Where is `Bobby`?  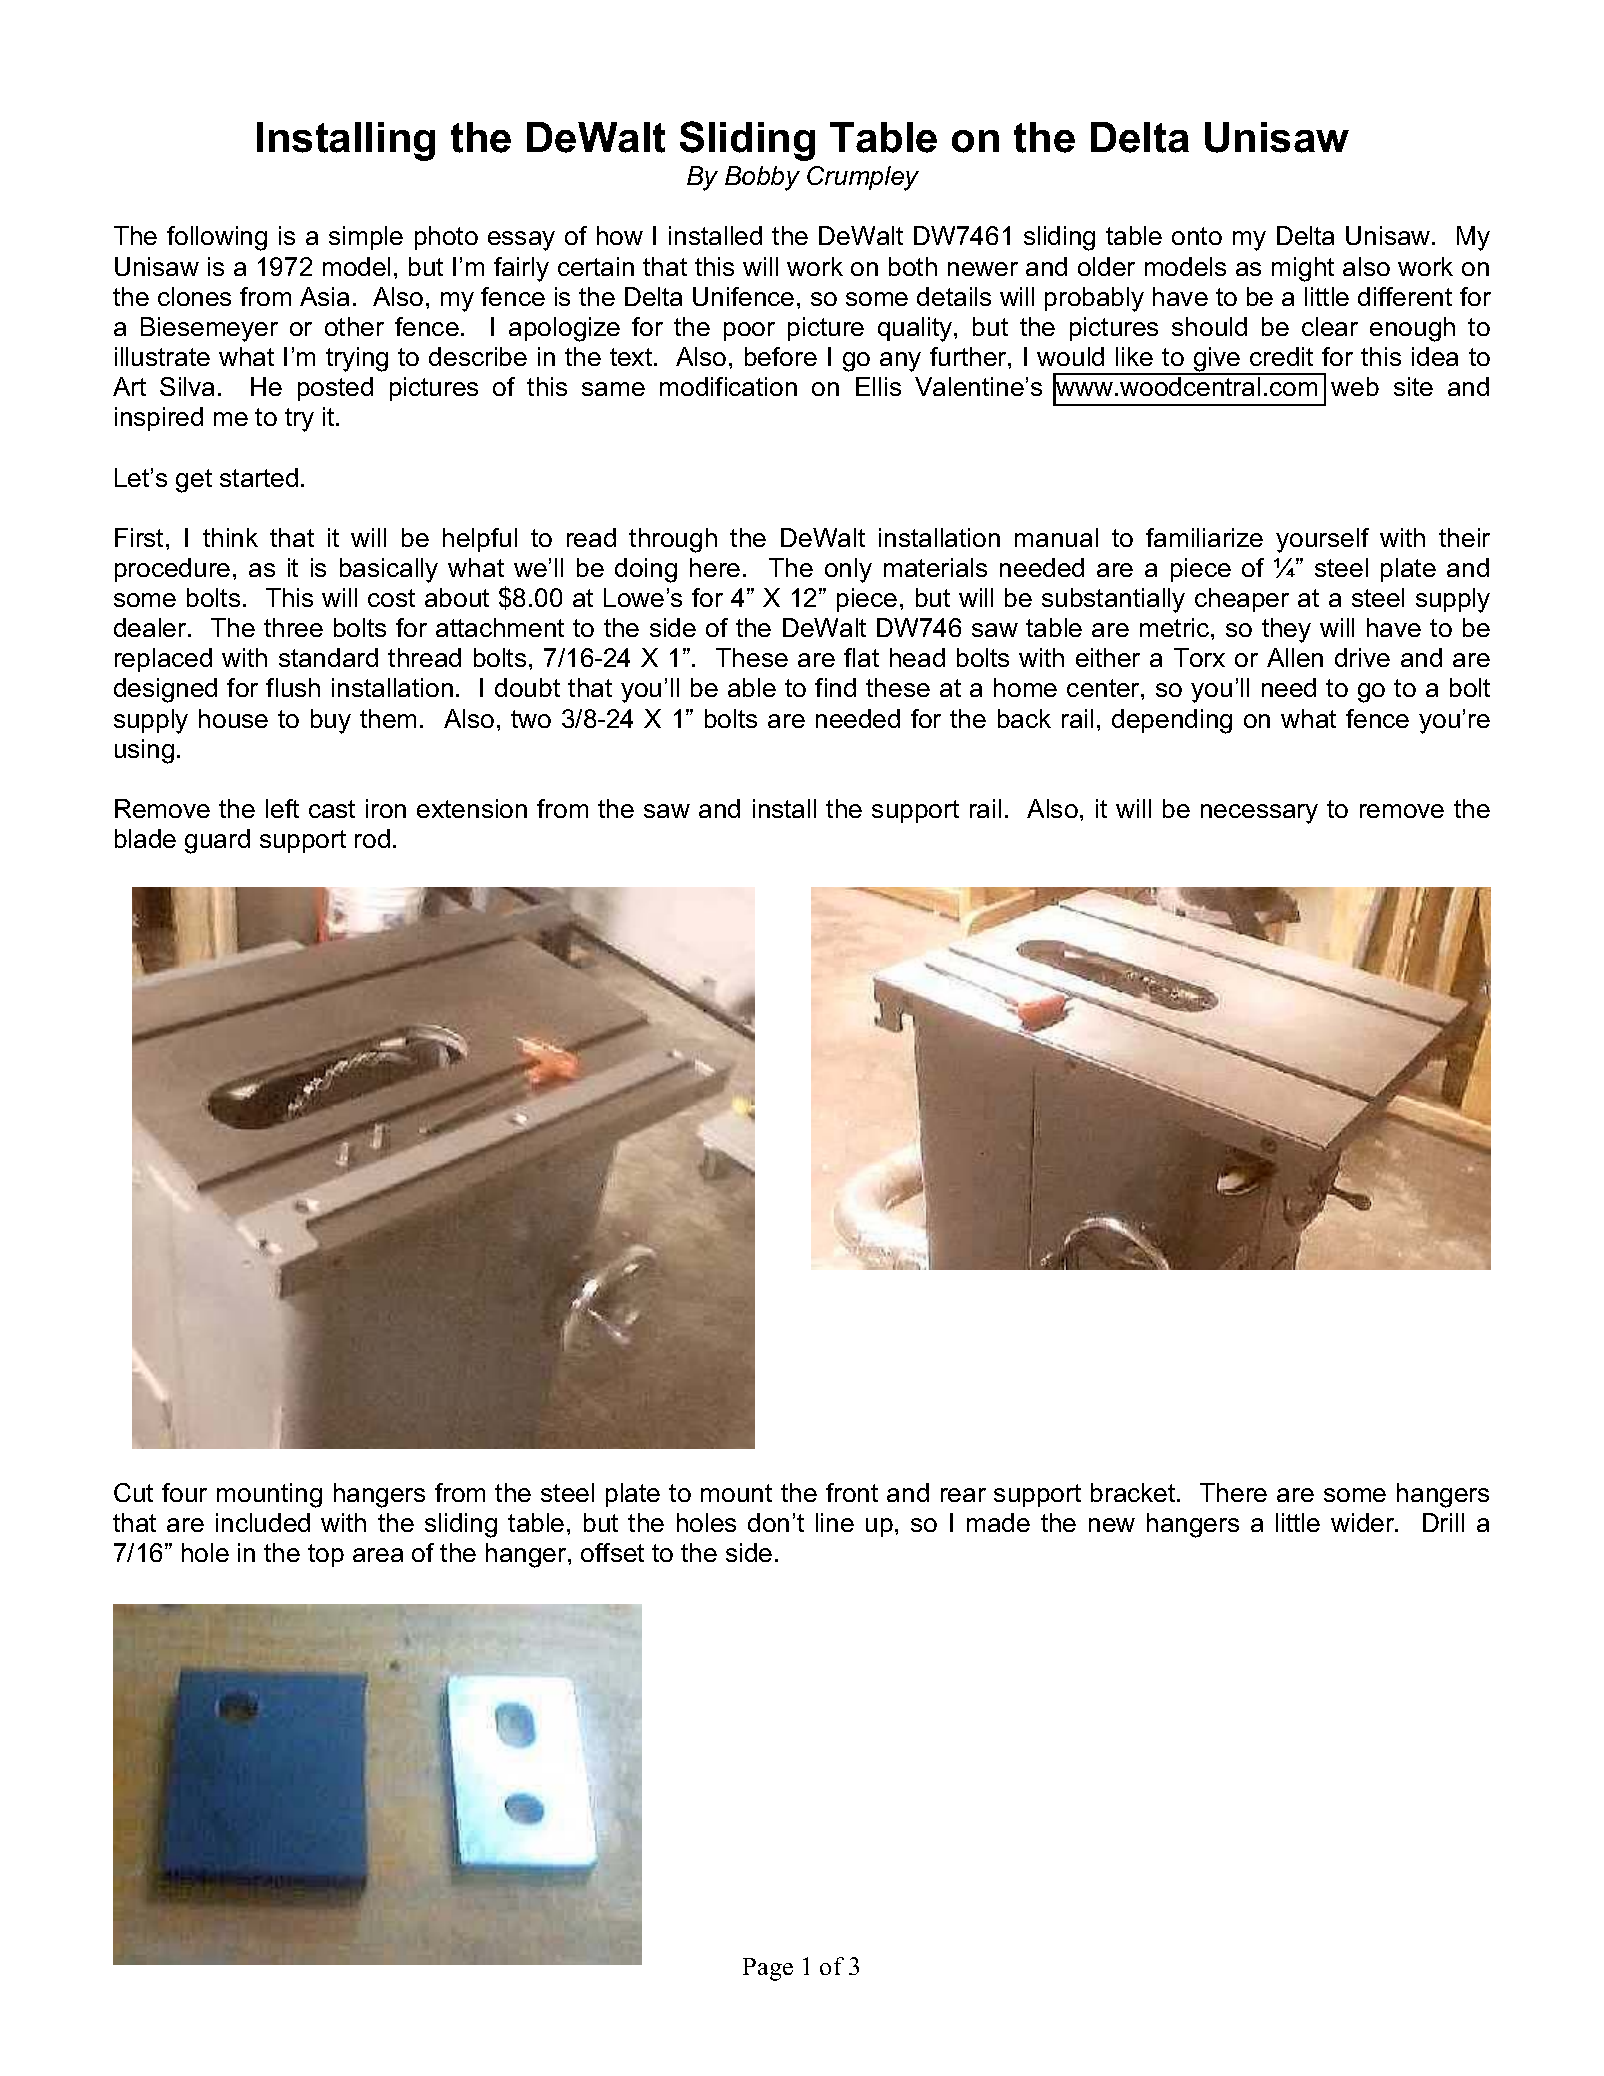 Bobby is located at coordinates (762, 178).
